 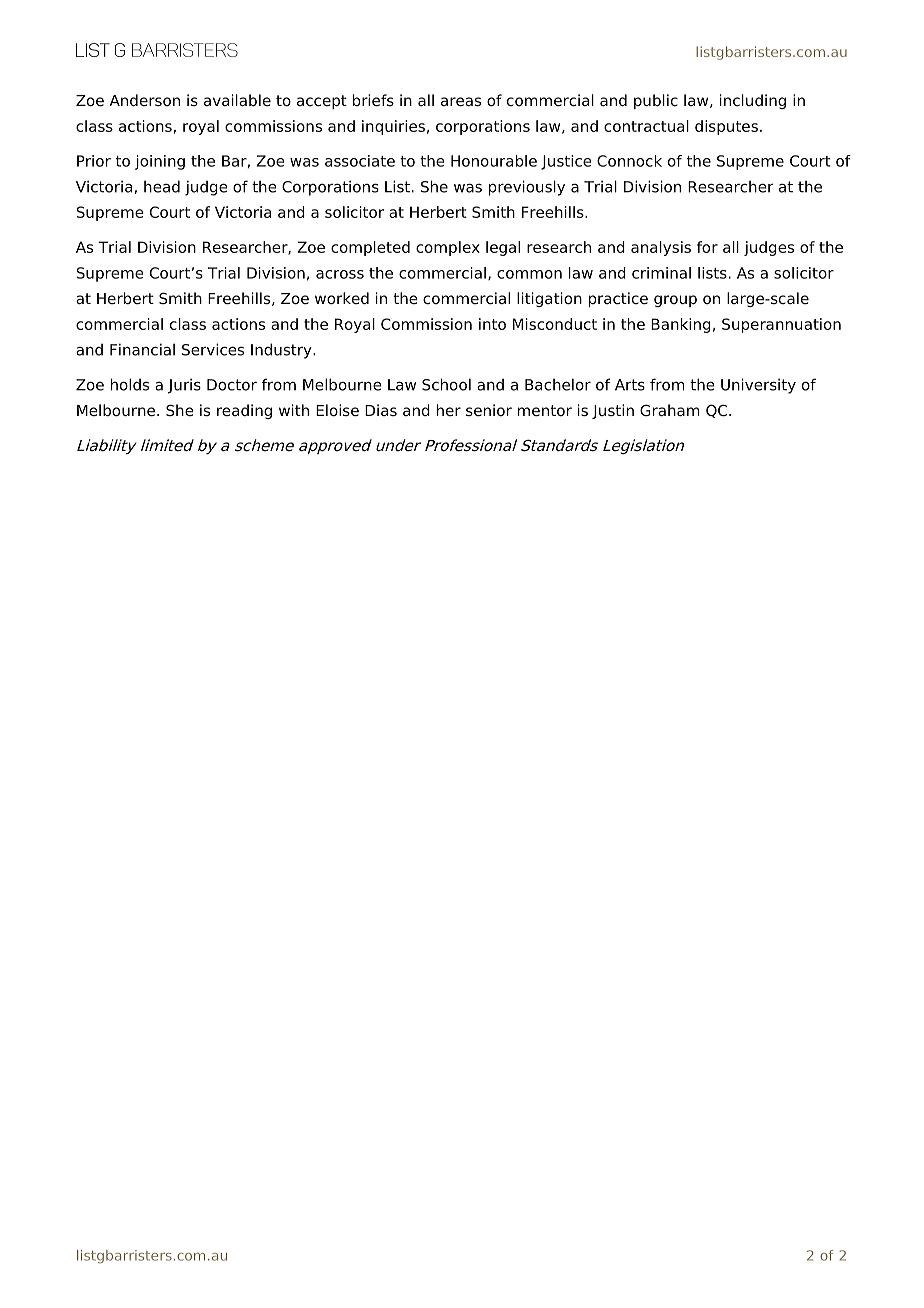 I want to click on Justice, so click(x=566, y=162).
